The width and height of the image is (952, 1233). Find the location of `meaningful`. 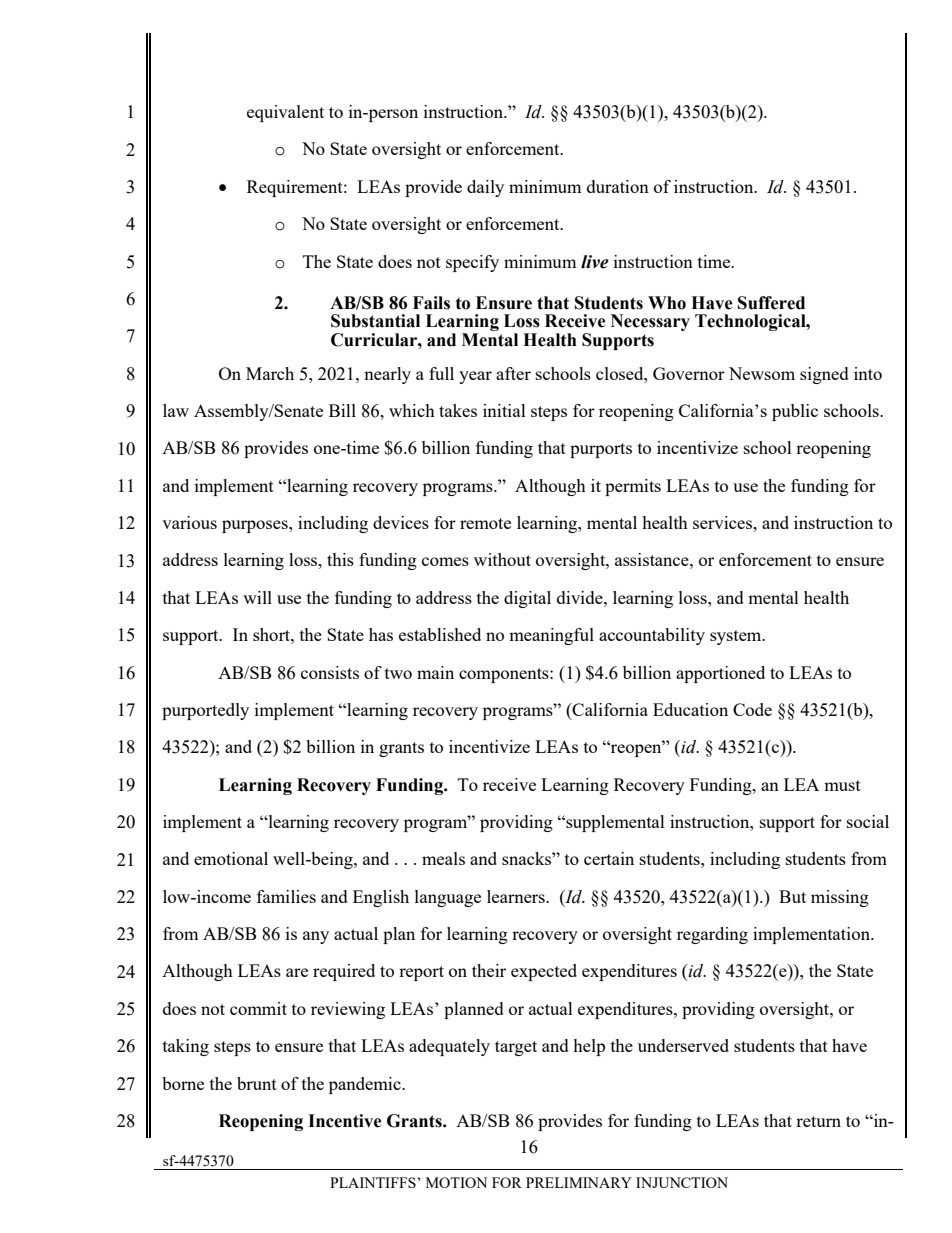

meaningful is located at coordinates (551, 636).
